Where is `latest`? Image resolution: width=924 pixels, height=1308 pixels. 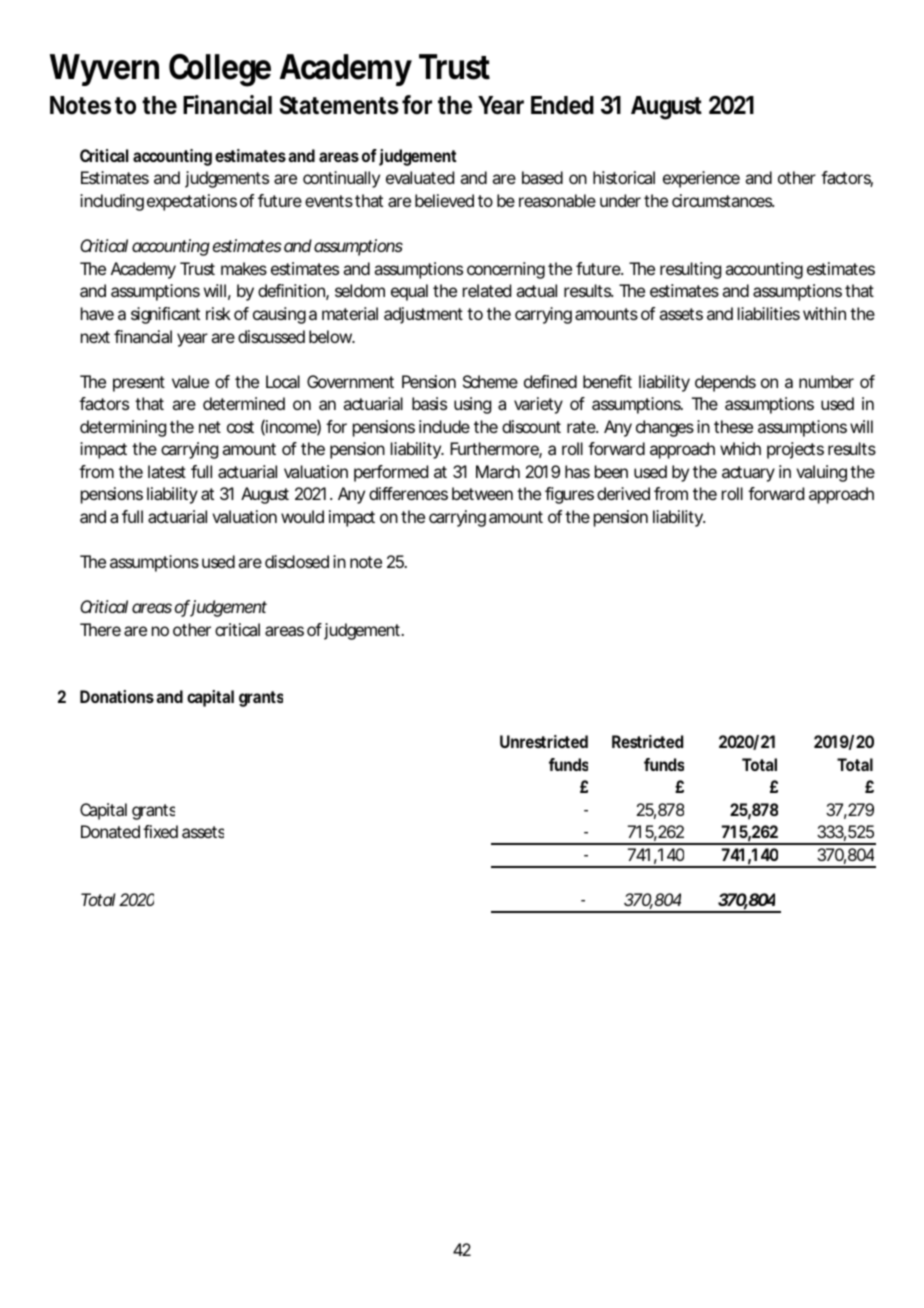
latest is located at coordinates (167, 471).
